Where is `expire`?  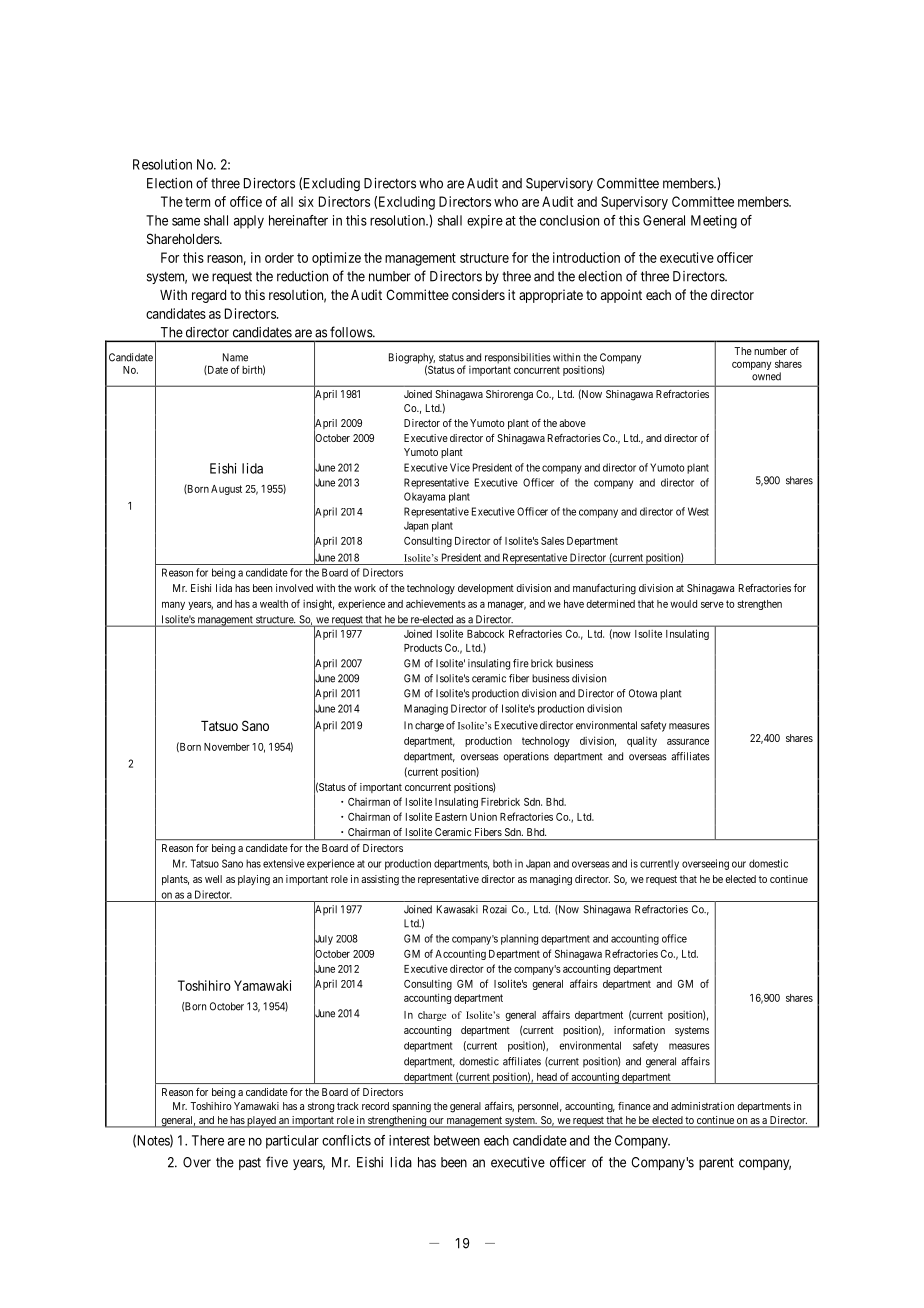 expire is located at coordinates (485, 222).
